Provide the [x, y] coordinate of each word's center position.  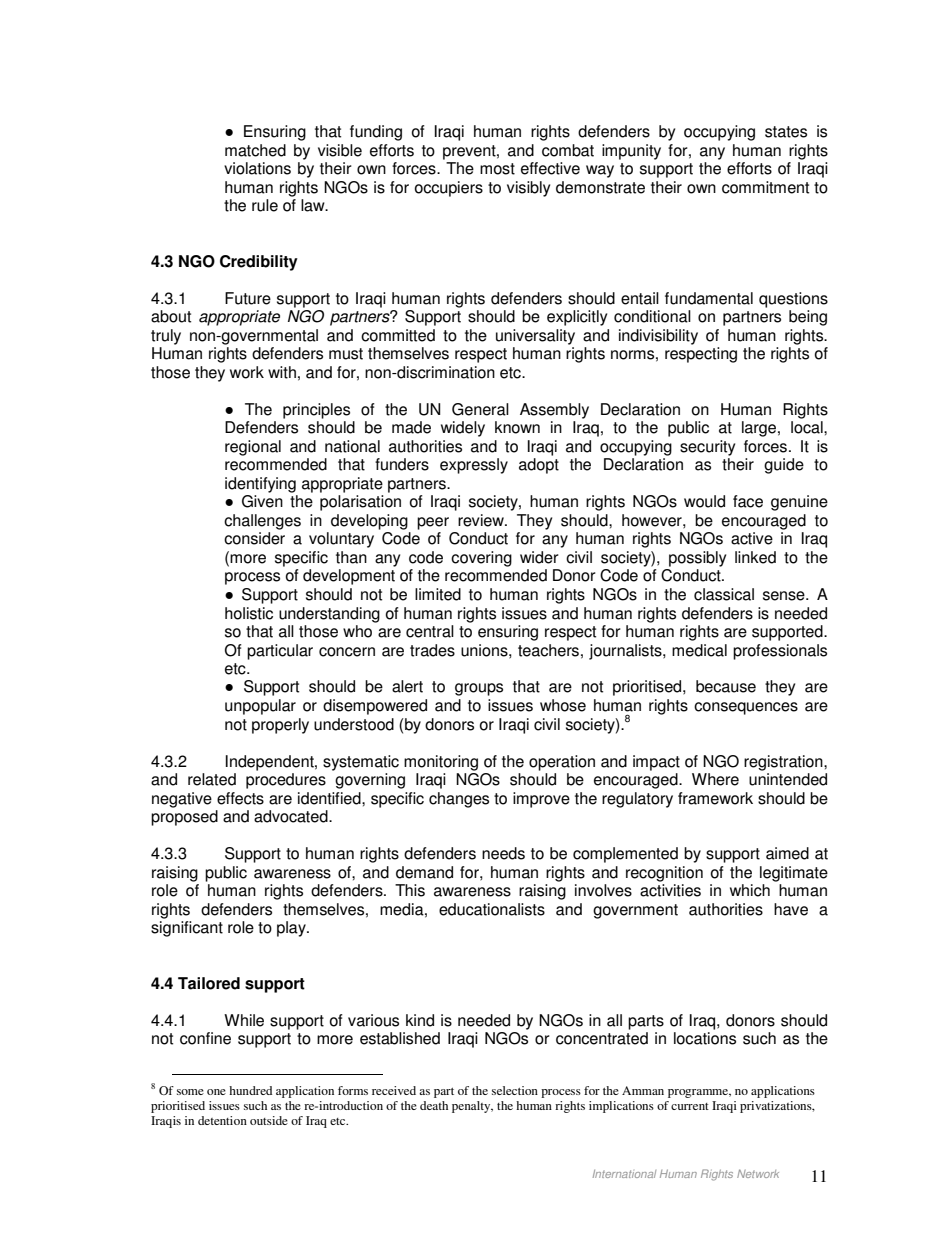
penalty [472, 1107]
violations [257, 168]
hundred [250, 1090]
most [497, 169]
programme [699, 1093]
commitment [765, 187]
